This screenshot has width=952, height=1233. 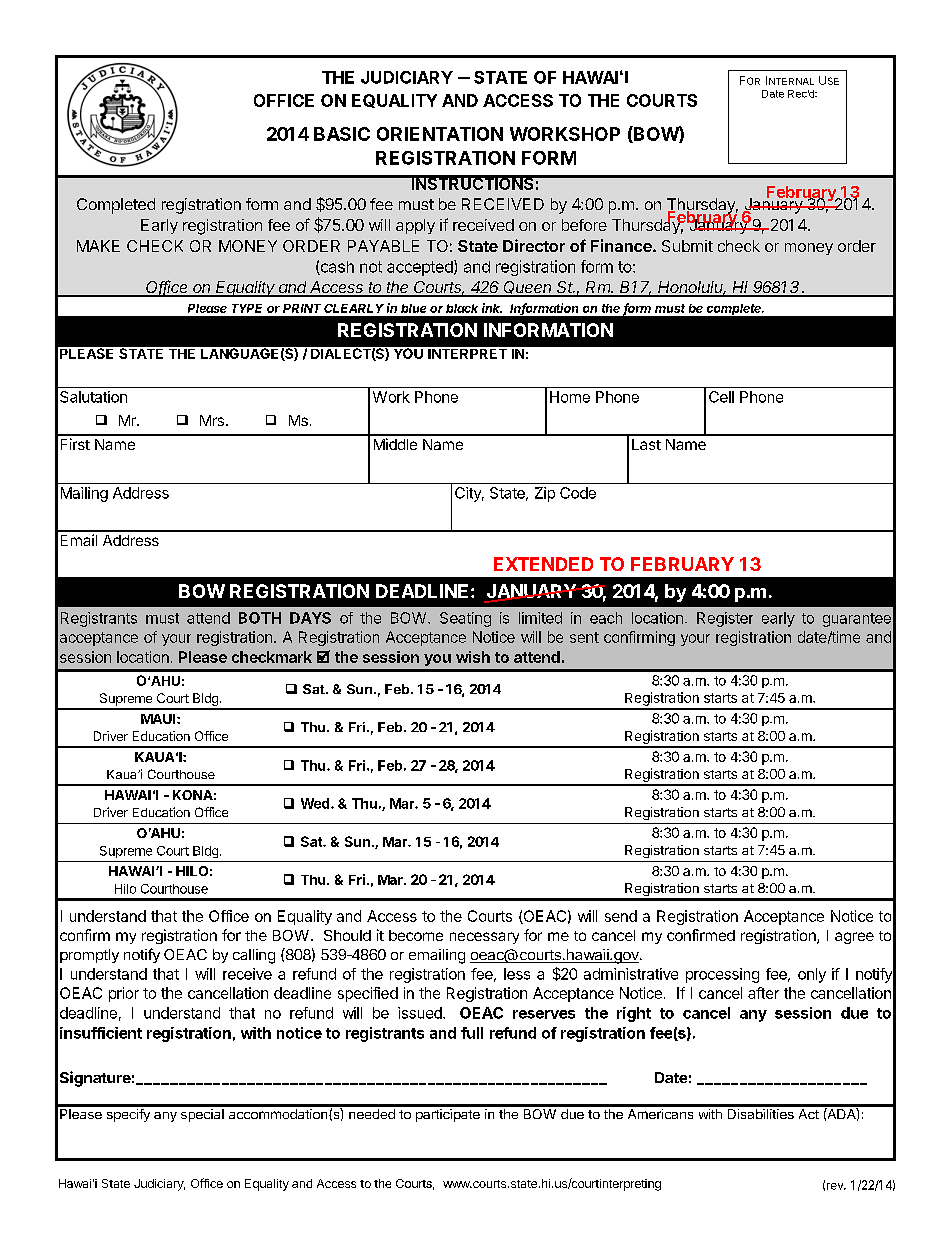 What do you see at coordinates (342, 134) in the screenshot?
I see `BASIC` at bounding box center [342, 134].
